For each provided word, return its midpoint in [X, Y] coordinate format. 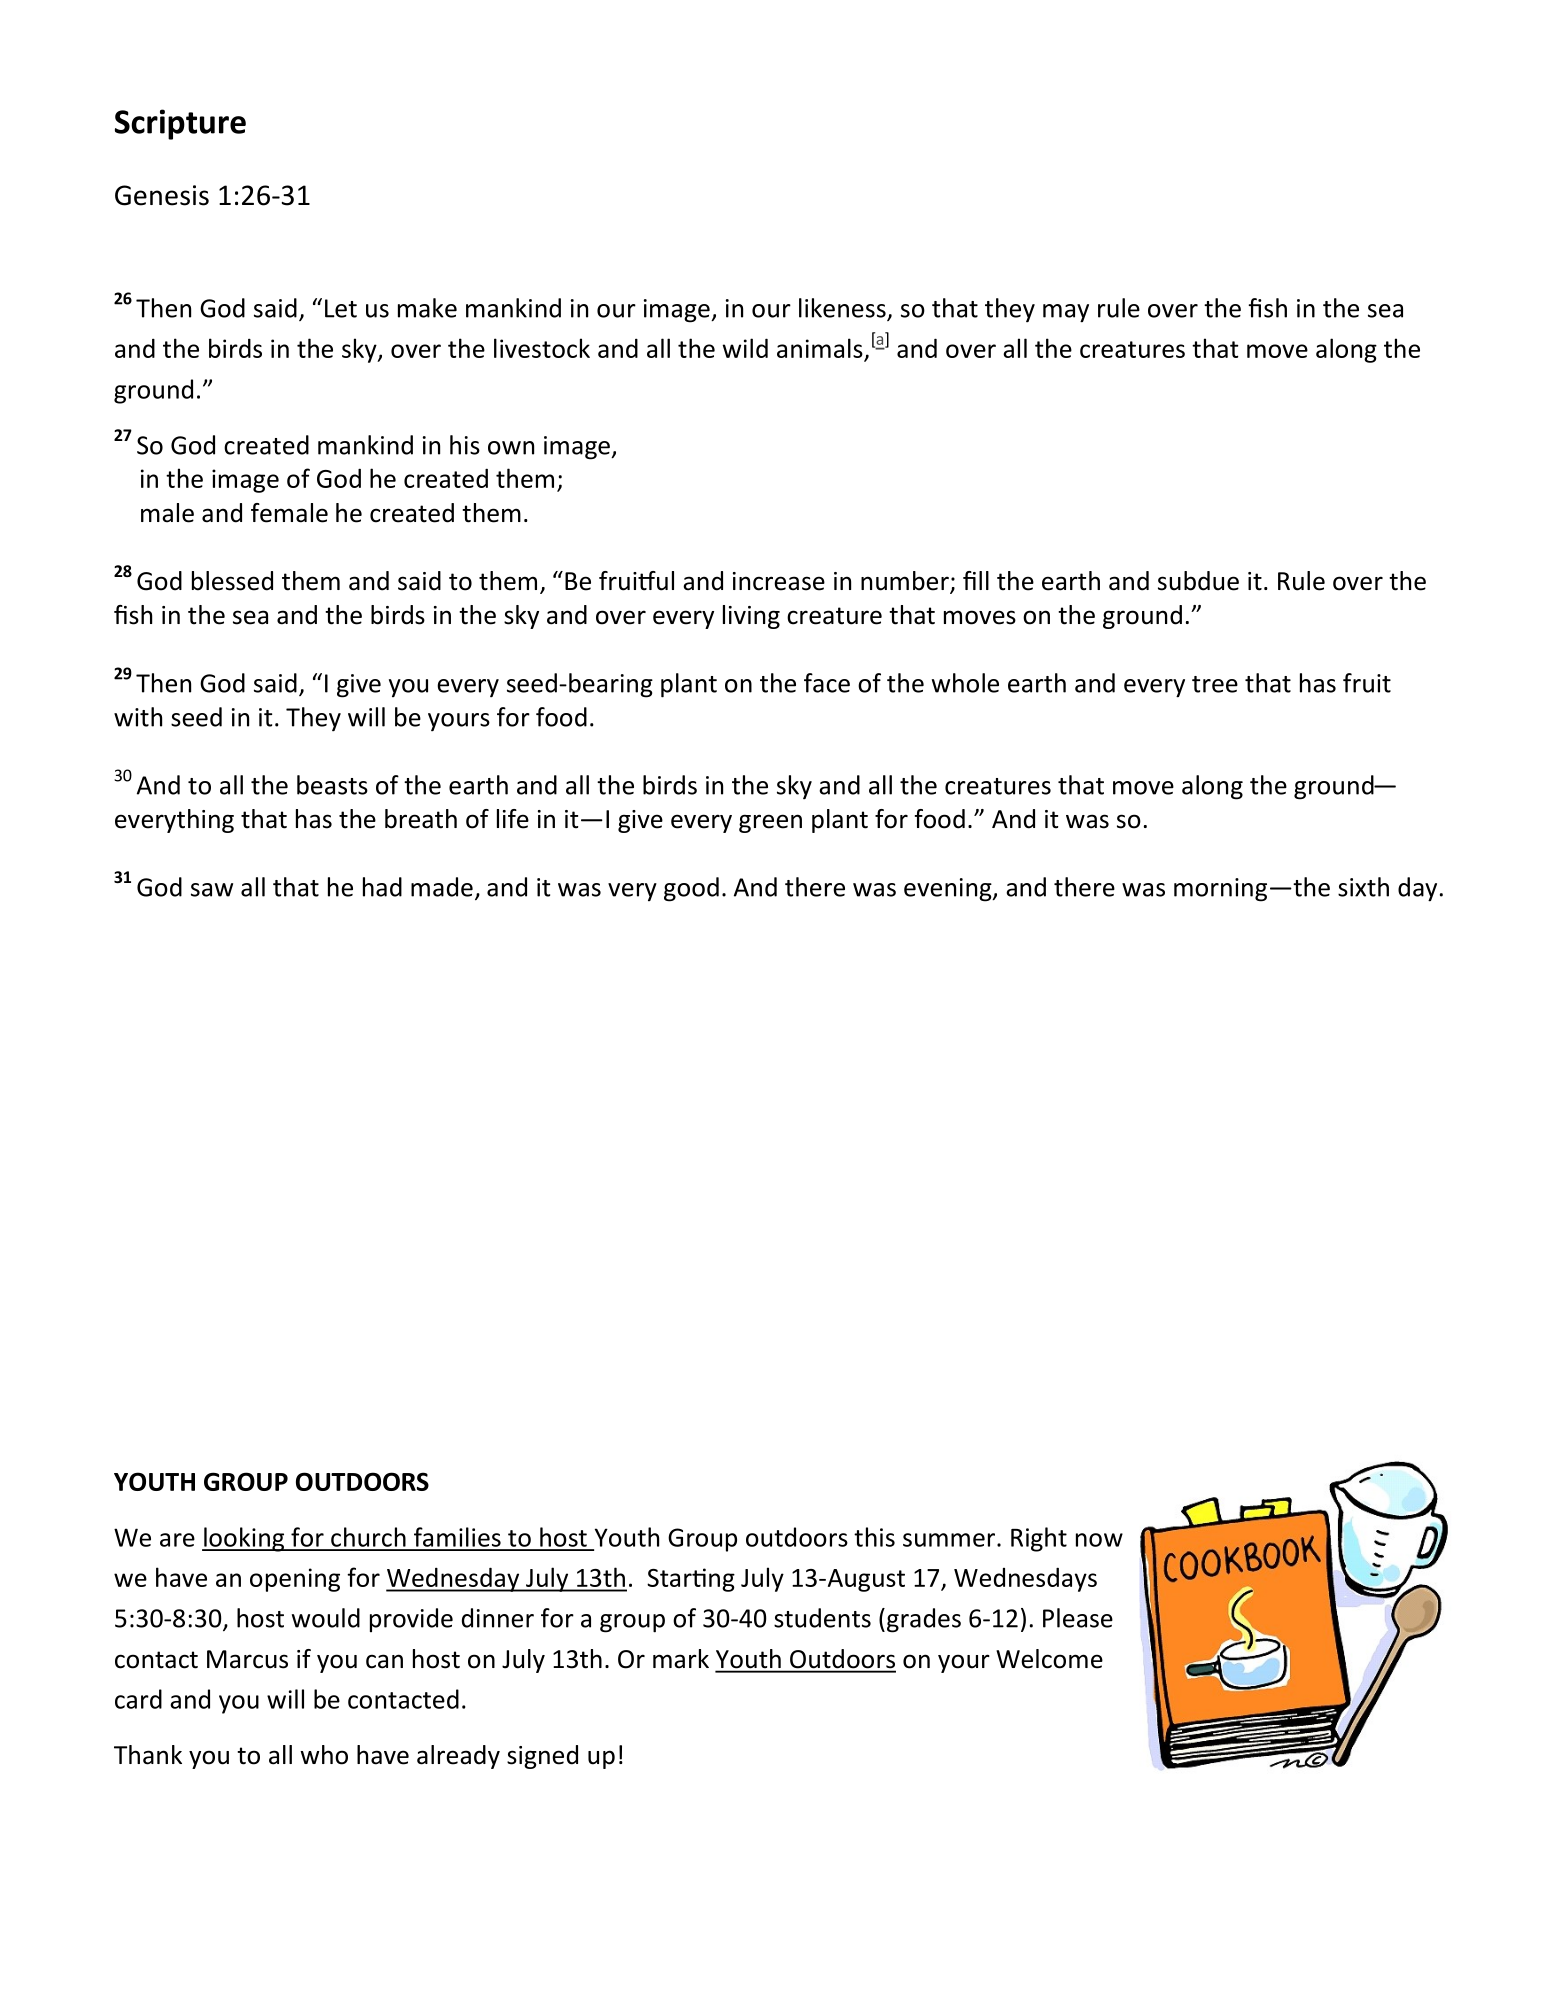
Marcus [247, 1659]
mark [681, 1659]
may [1066, 313]
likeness [843, 309]
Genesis [162, 195]
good [691, 889]
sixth [1363, 887]
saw [212, 890]
